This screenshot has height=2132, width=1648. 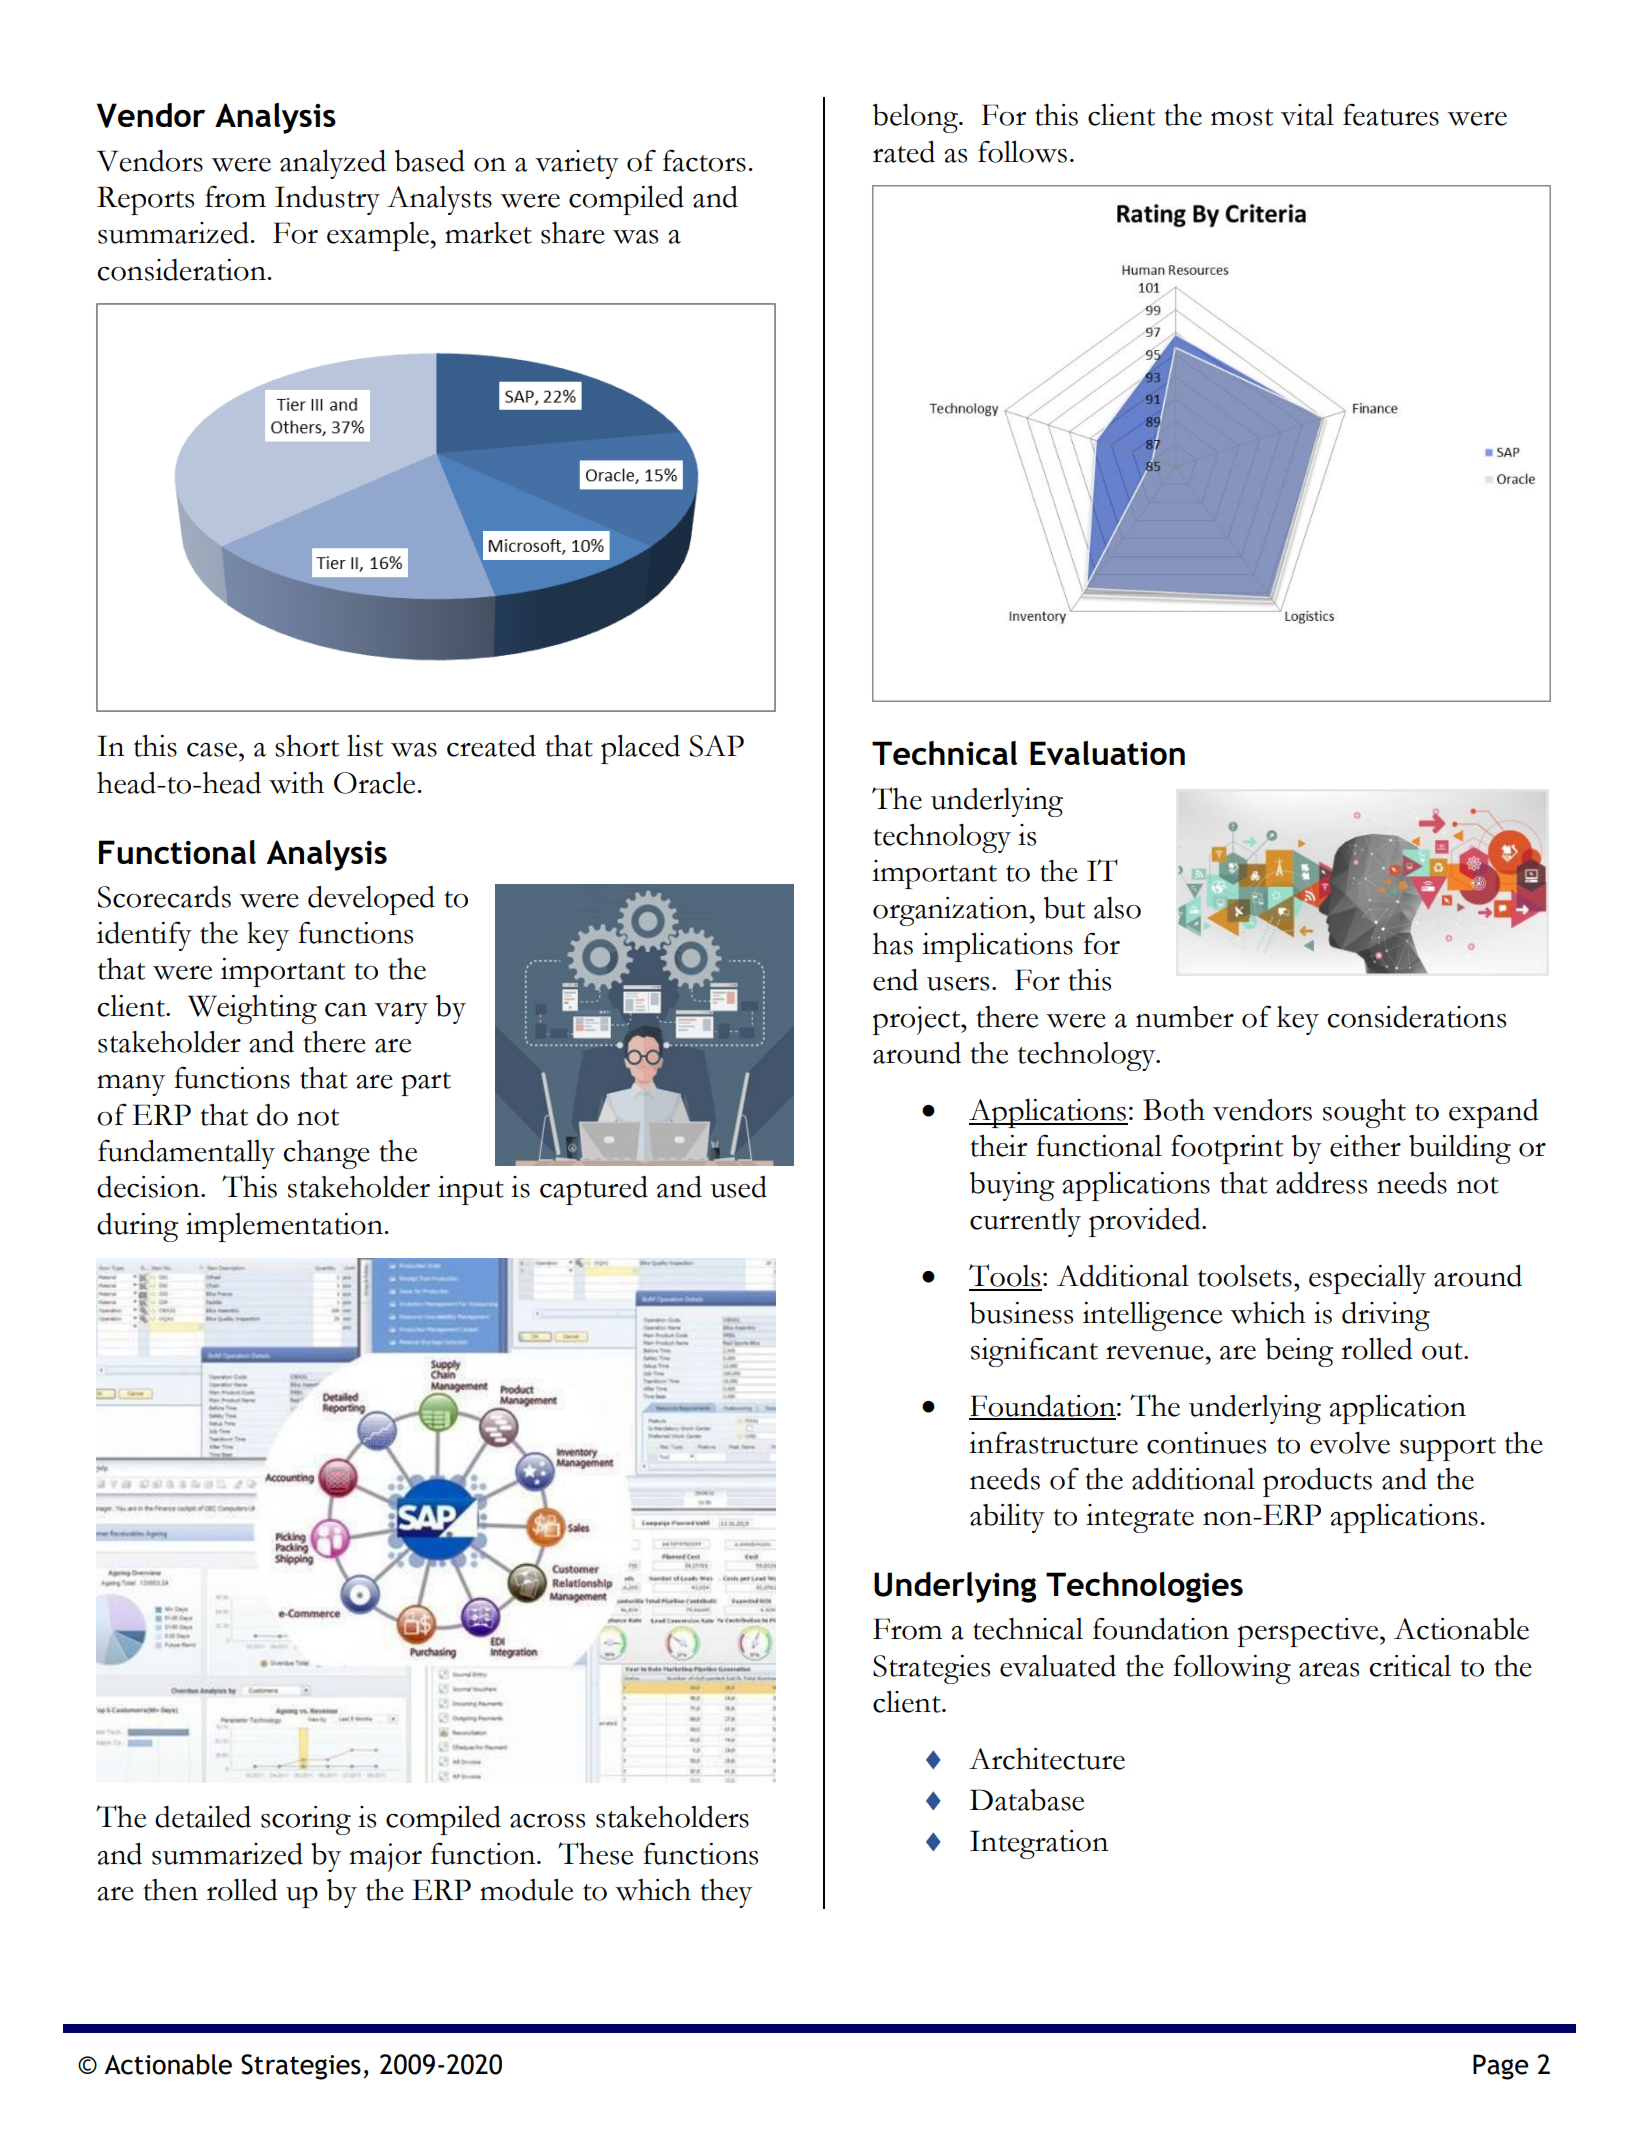 What do you see at coordinates (739, 1187) in the screenshot?
I see `used` at bounding box center [739, 1187].
